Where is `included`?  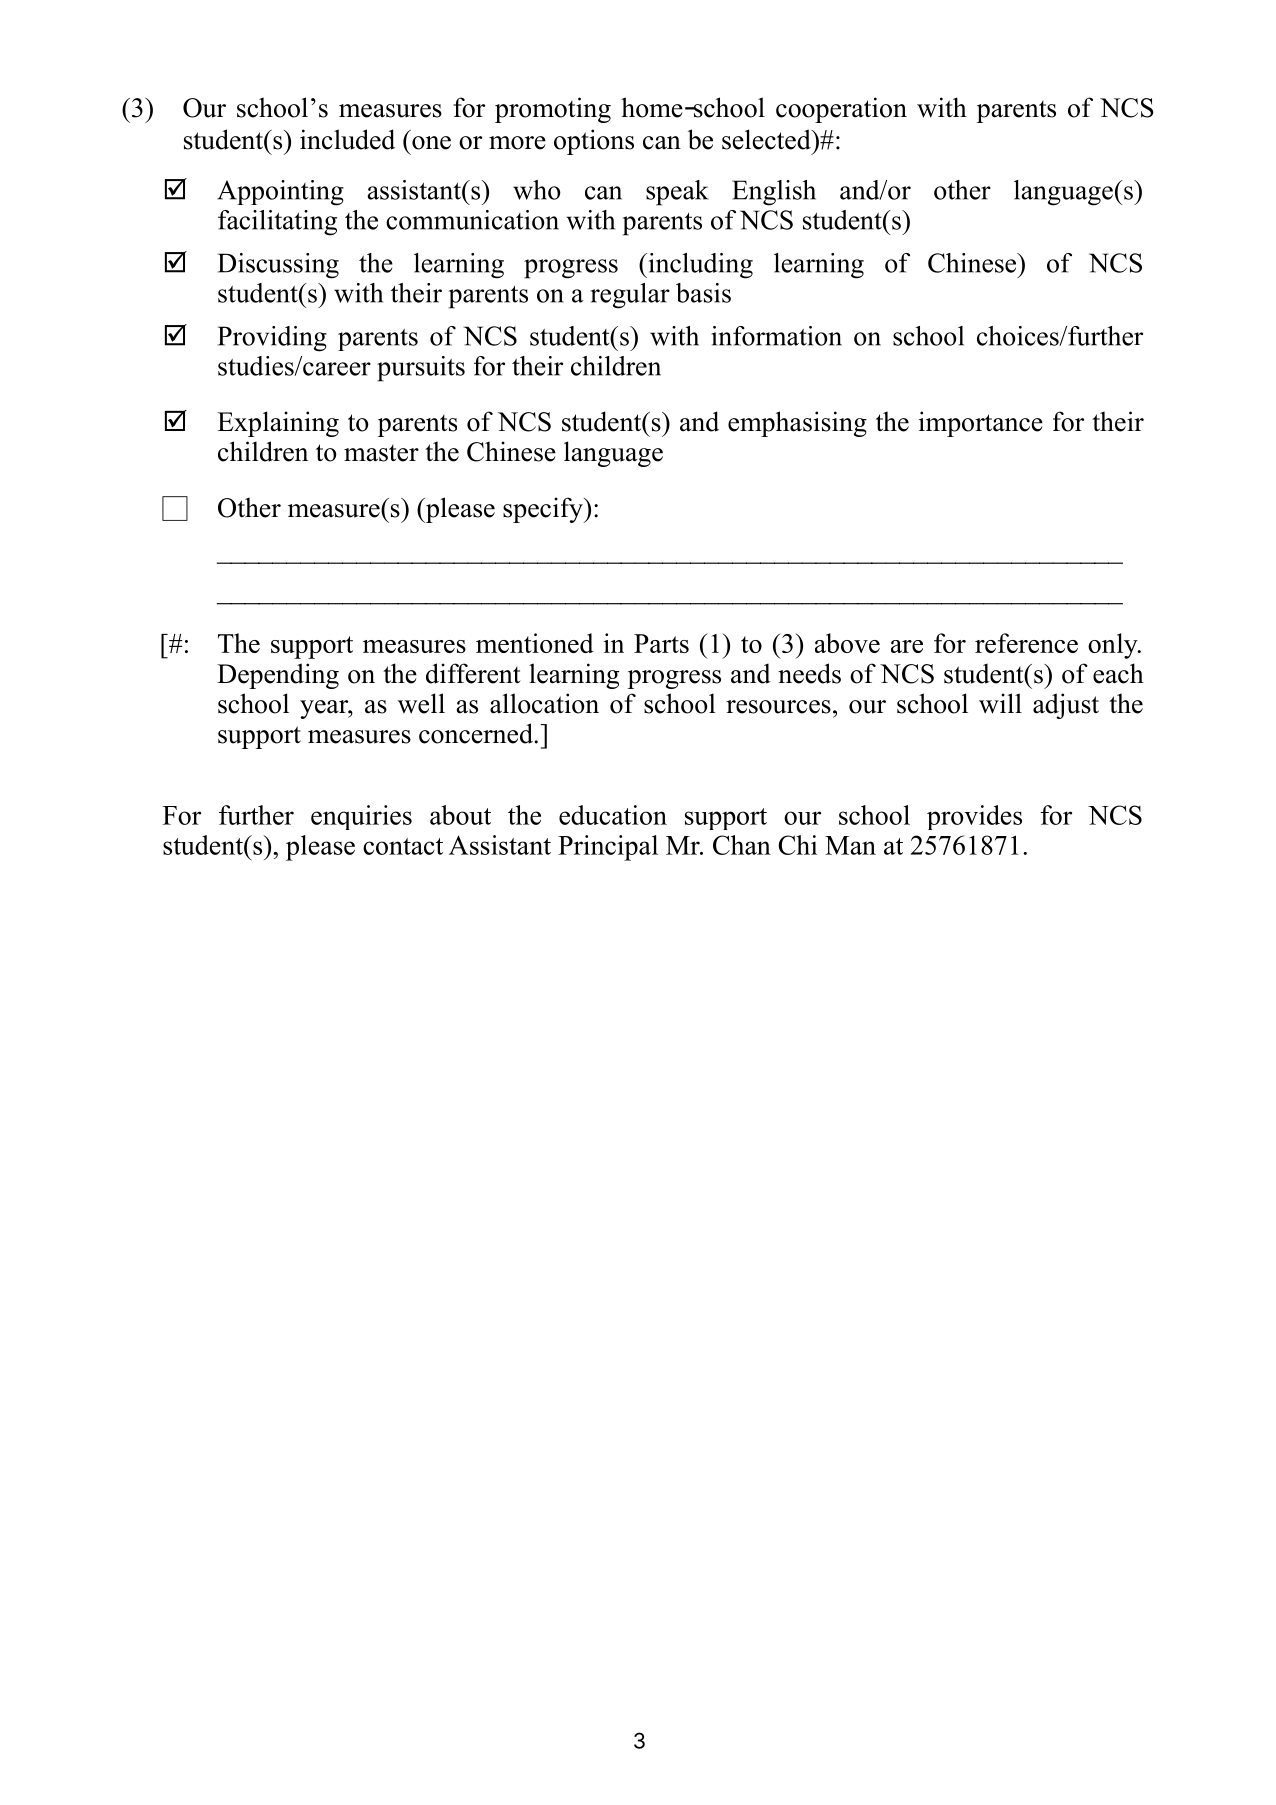 included is located at coordinates (347, 139).
